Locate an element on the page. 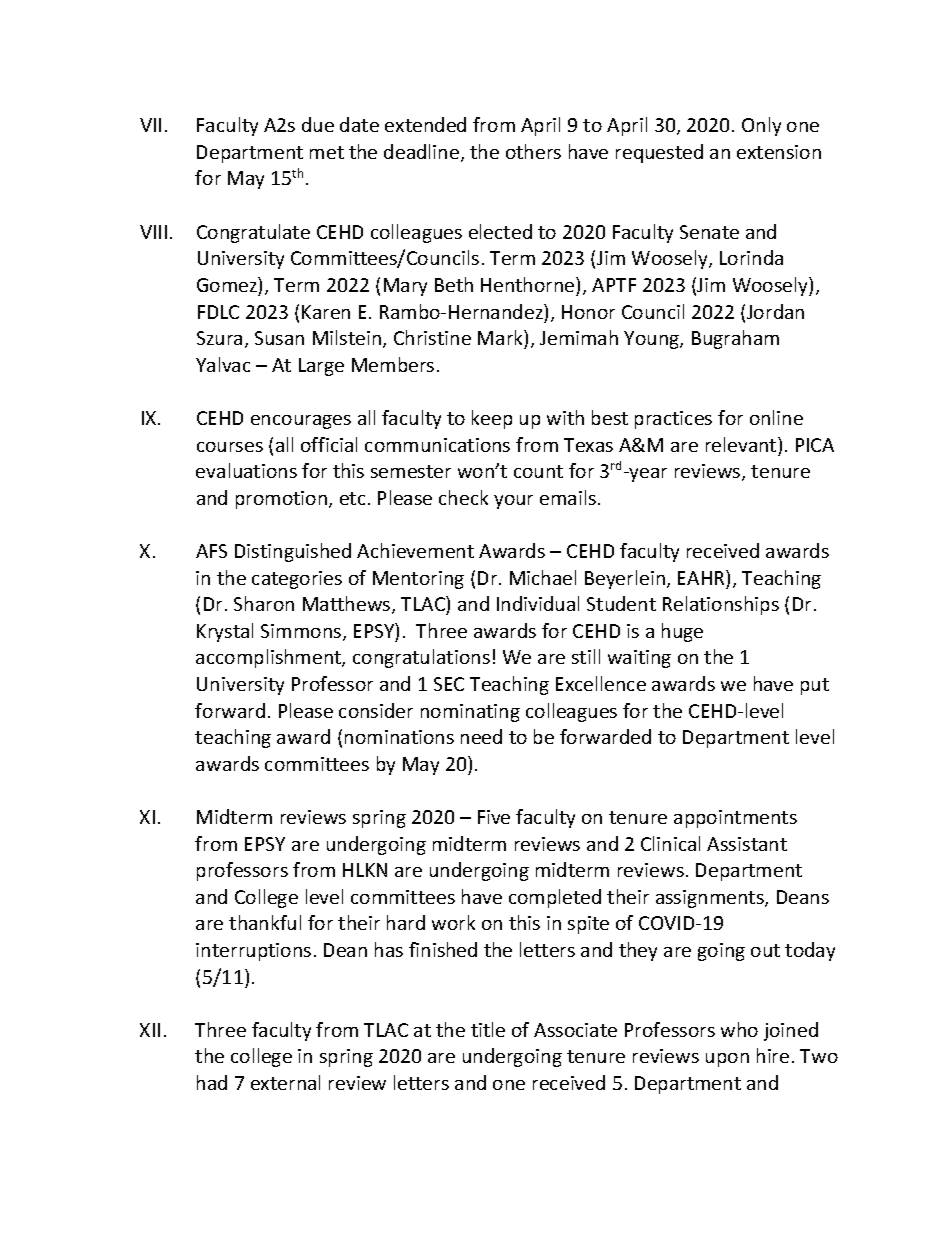 This page has width=952, height=1233. appointments is located at coordinates (735, 819).
